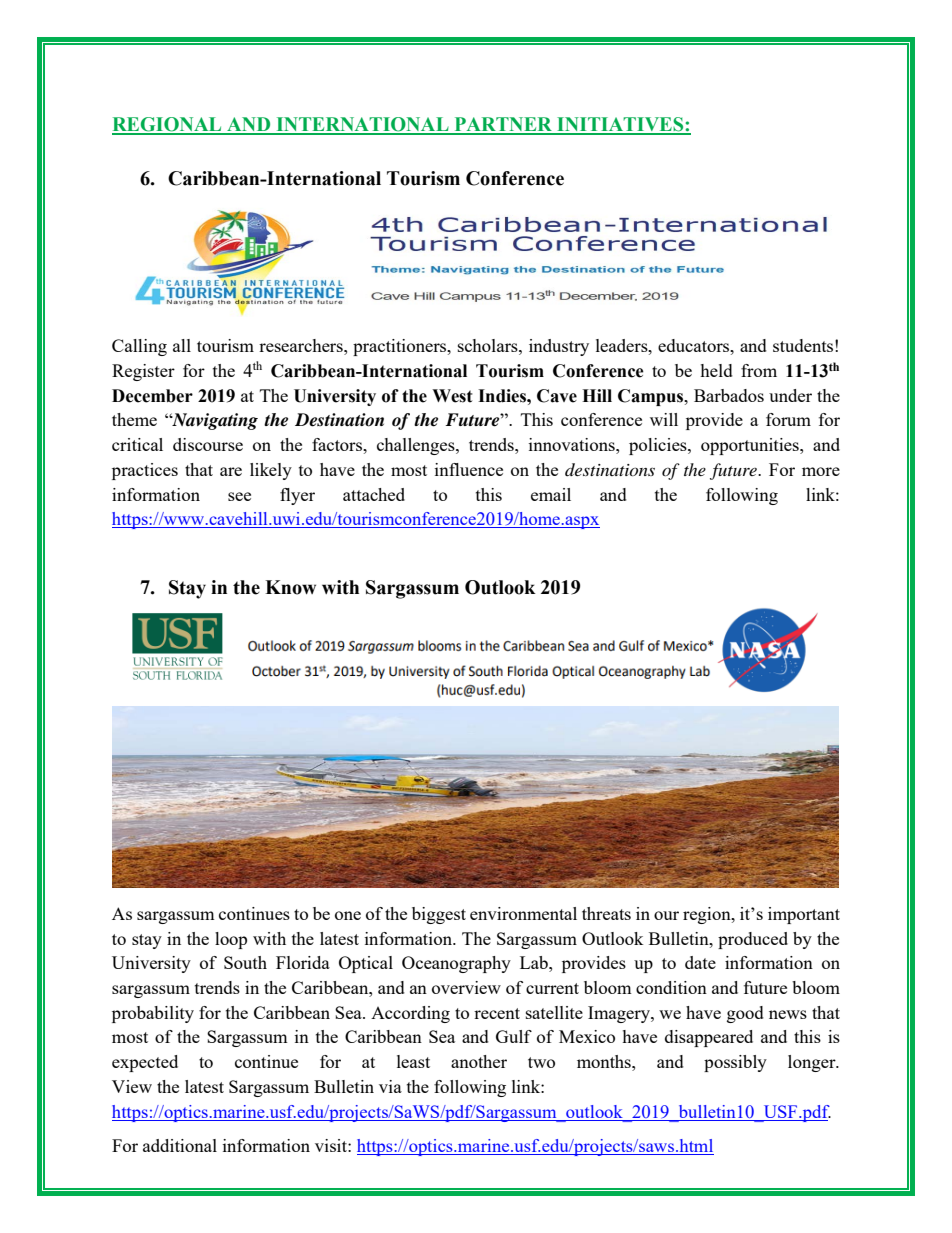 Image resolution: width=952 pixels, height=1233 pixels. Describe the element at coordinates (180, 1145) in the screenshot. I see `additional` at that location.
